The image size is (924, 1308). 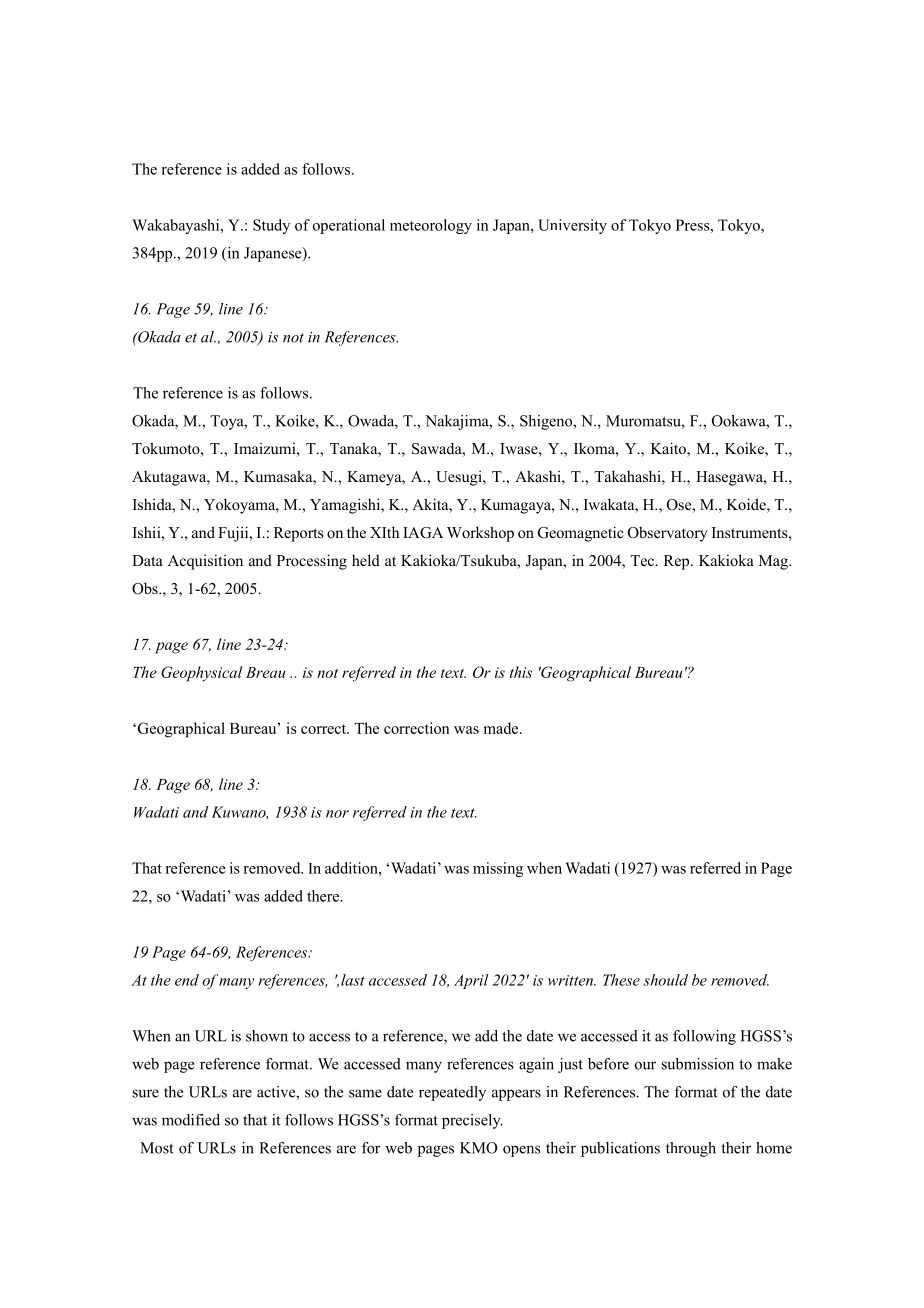 I want to click on Study, so click(x=271, y=226).
